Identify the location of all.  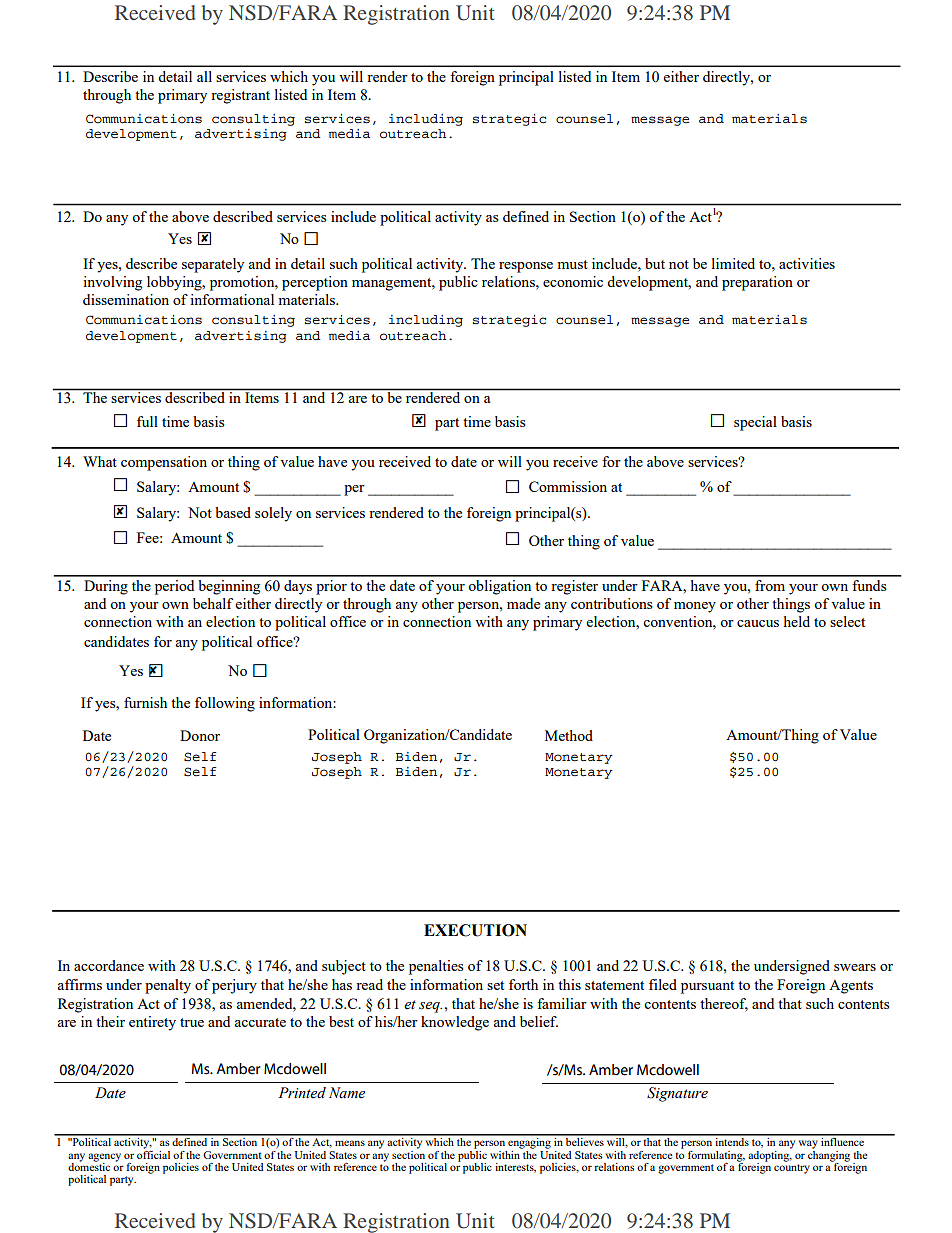
(204, 76).
